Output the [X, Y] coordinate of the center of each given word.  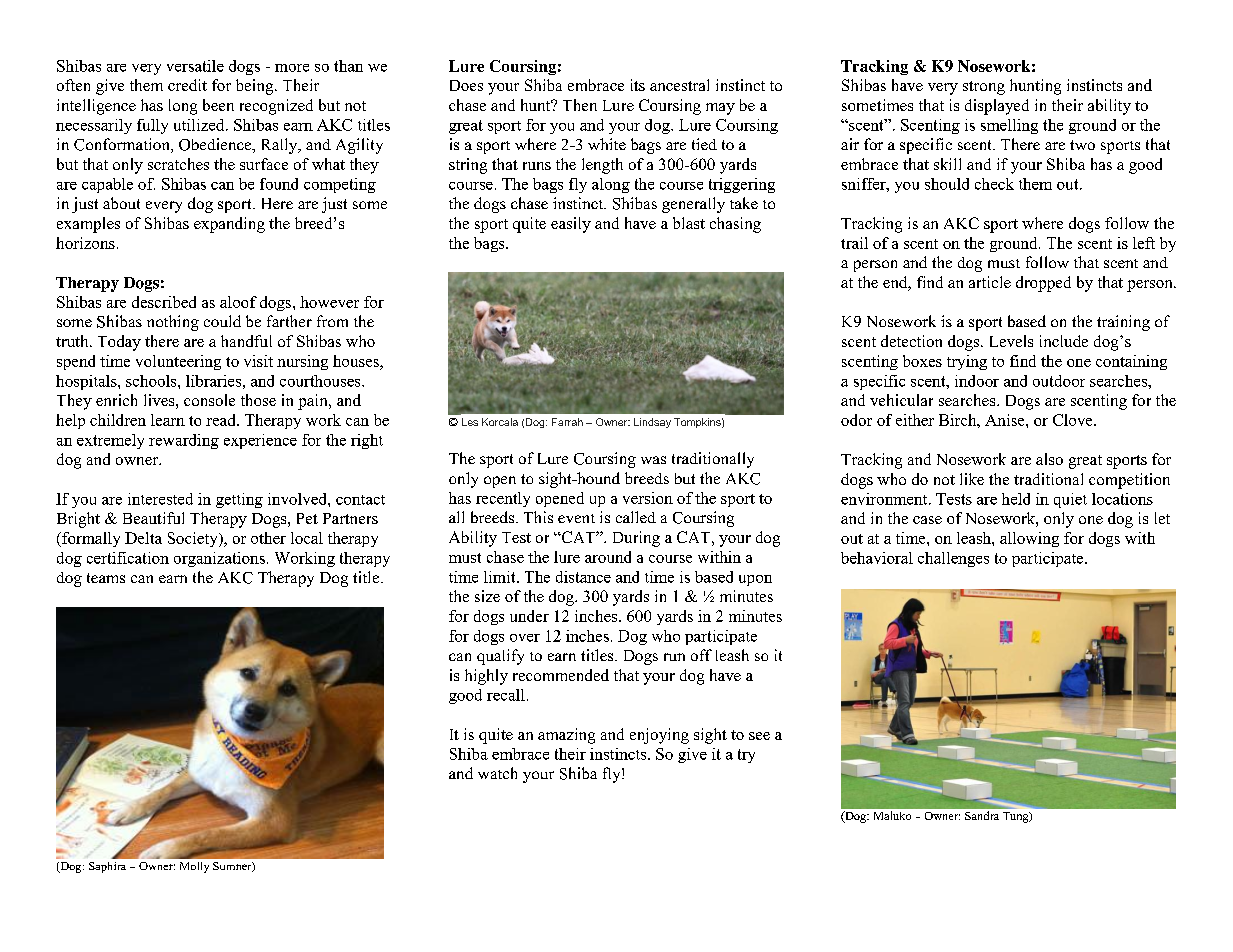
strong [984, 88]
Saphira [107, 867]
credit [187, 85]
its [638, 85]
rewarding [184, 441]
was [653, 460]
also [1049, 459]
